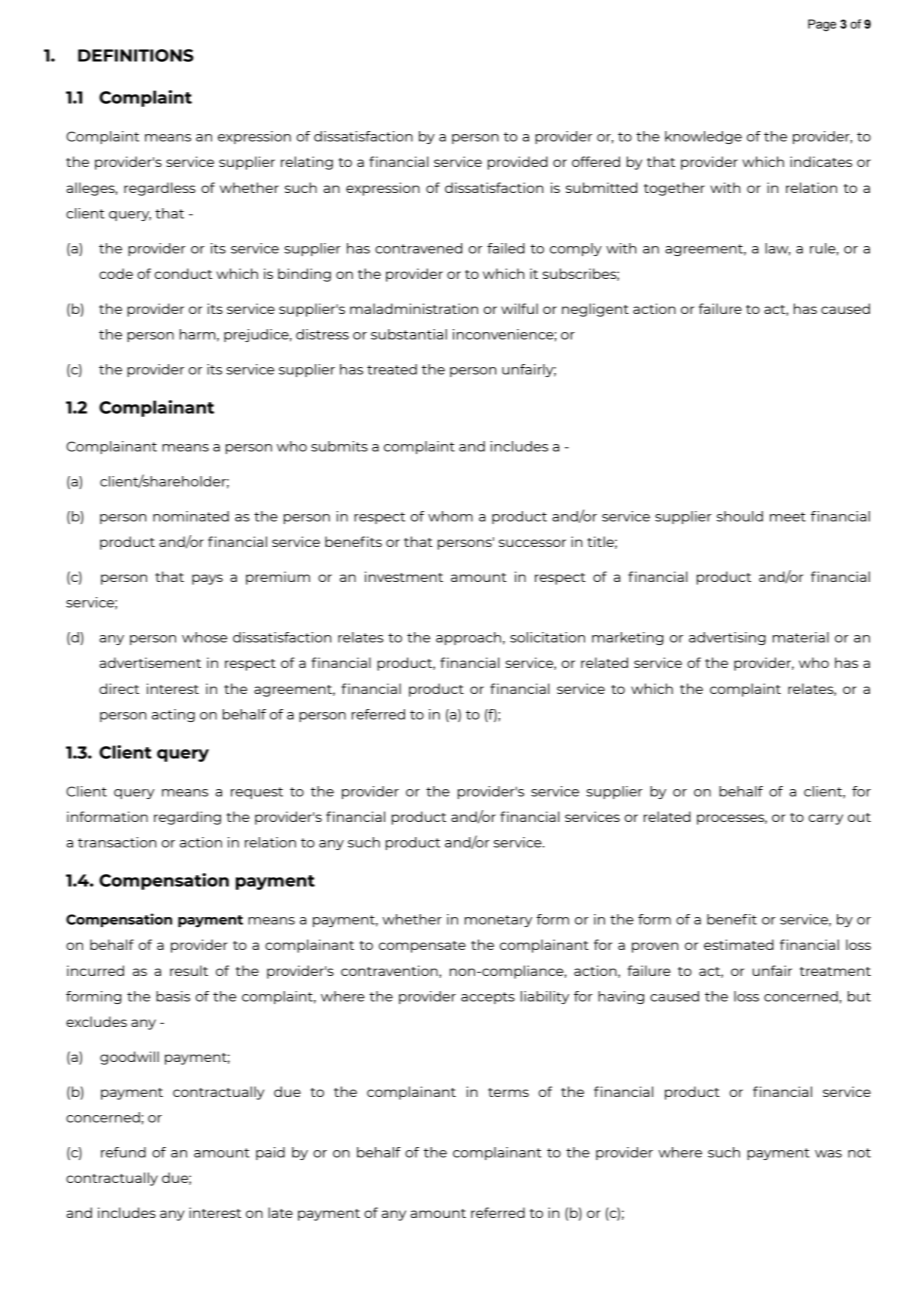 Image resolution: width=924 pixels, height=1308 pixels. What do you see at coordinates (123, 1152) in the screenshot?
I see `refund` at bounding box center [123, 1152].
